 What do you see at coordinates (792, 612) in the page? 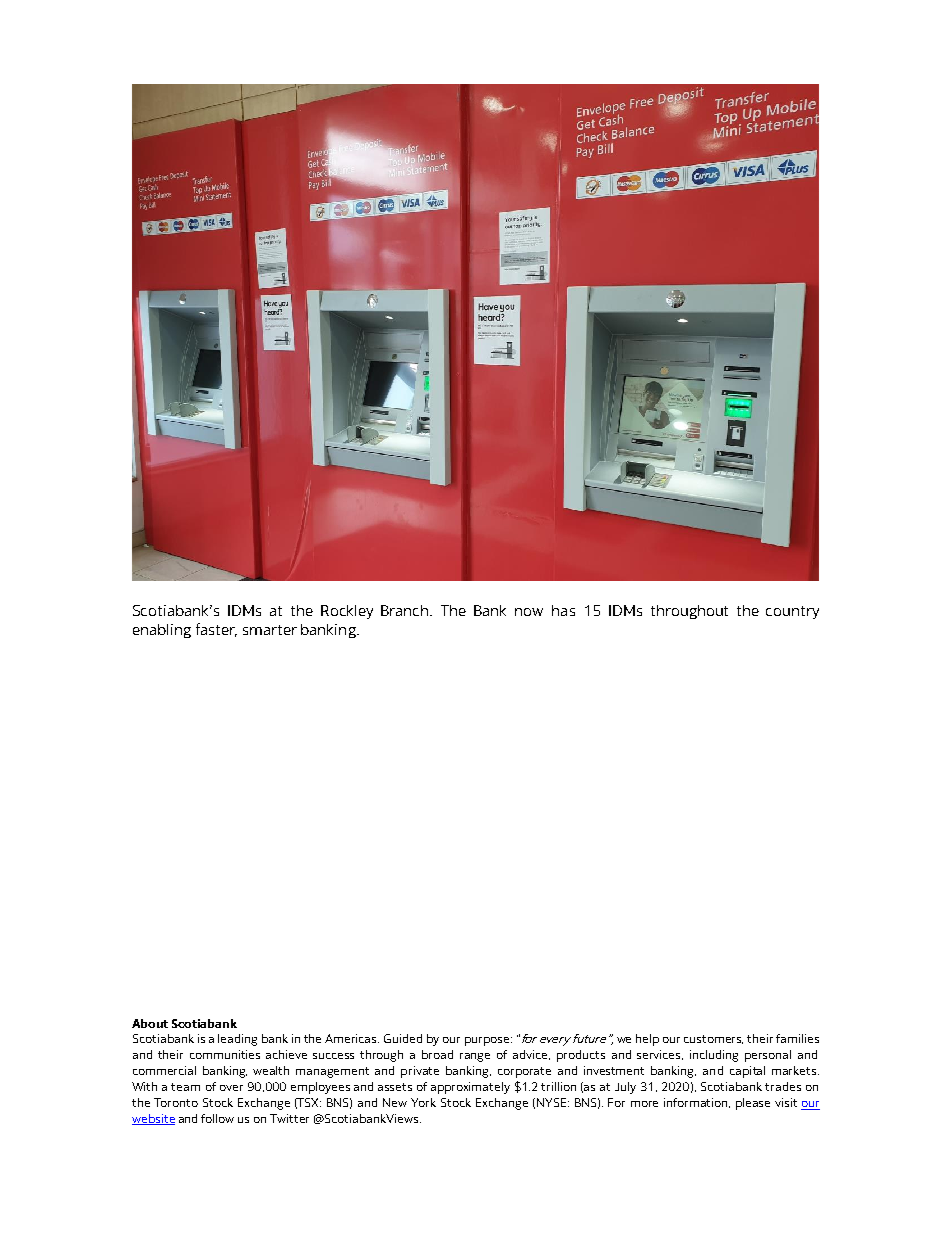
I see `country` at bounding box center [792, 612].
